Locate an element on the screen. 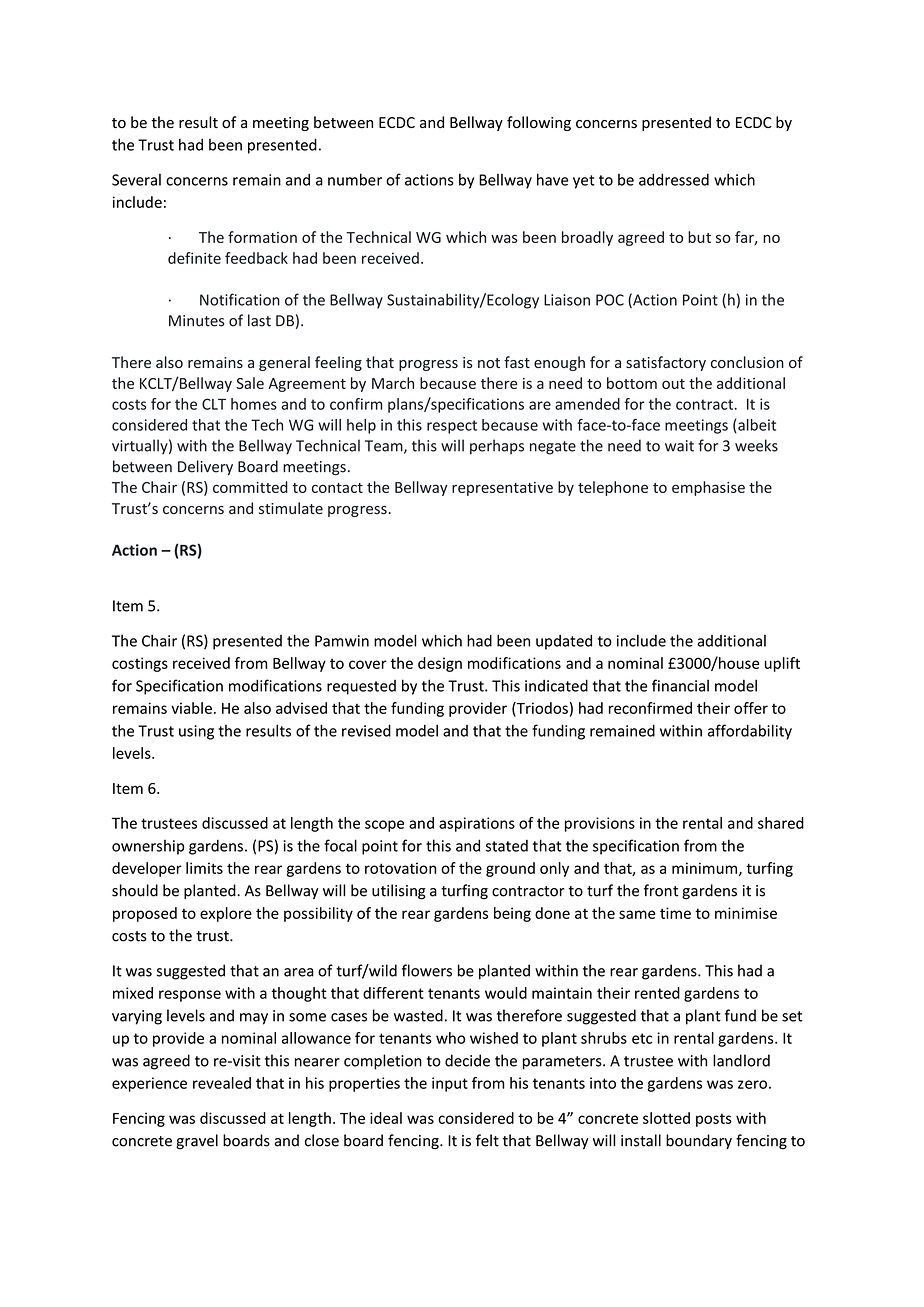  revealed is located at coordinates (222, 1083).
